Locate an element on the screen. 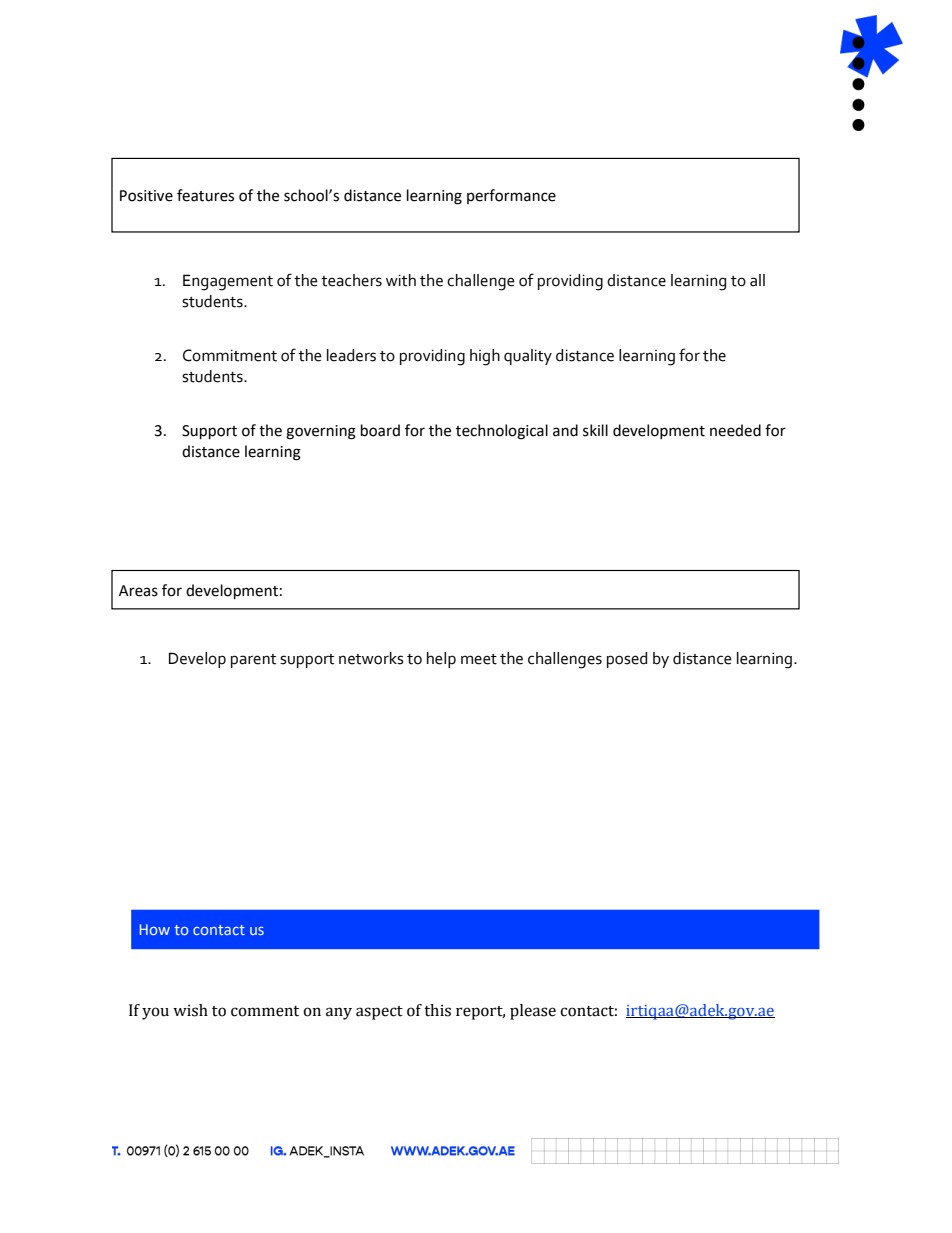 The height and width of the screenshot is (1233, 952). posed is located at coordinates (627, 660).
